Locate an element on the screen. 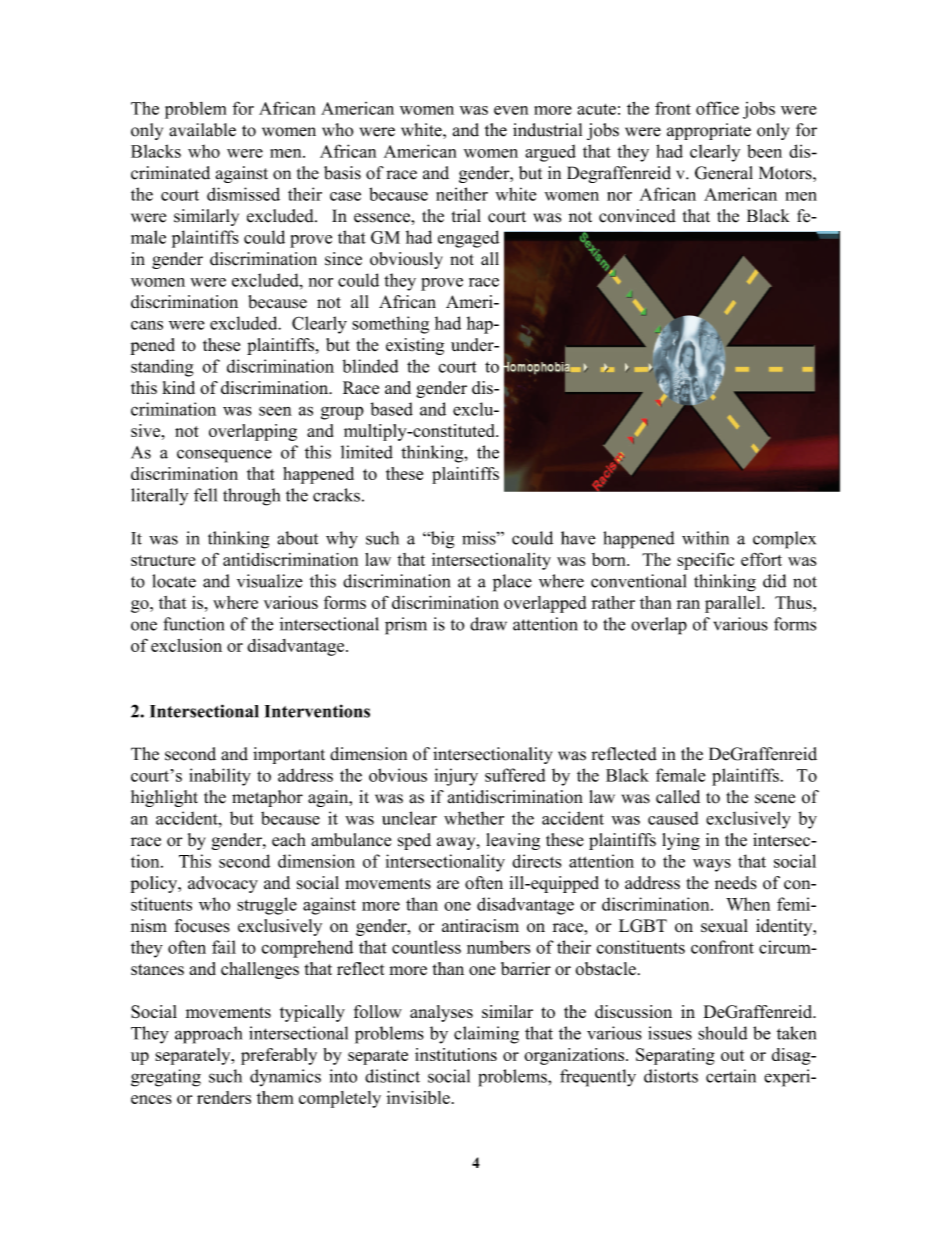 Image resolution: width=952 pixels, height=1233 pixels. within is located at coordinates (705, 538).
